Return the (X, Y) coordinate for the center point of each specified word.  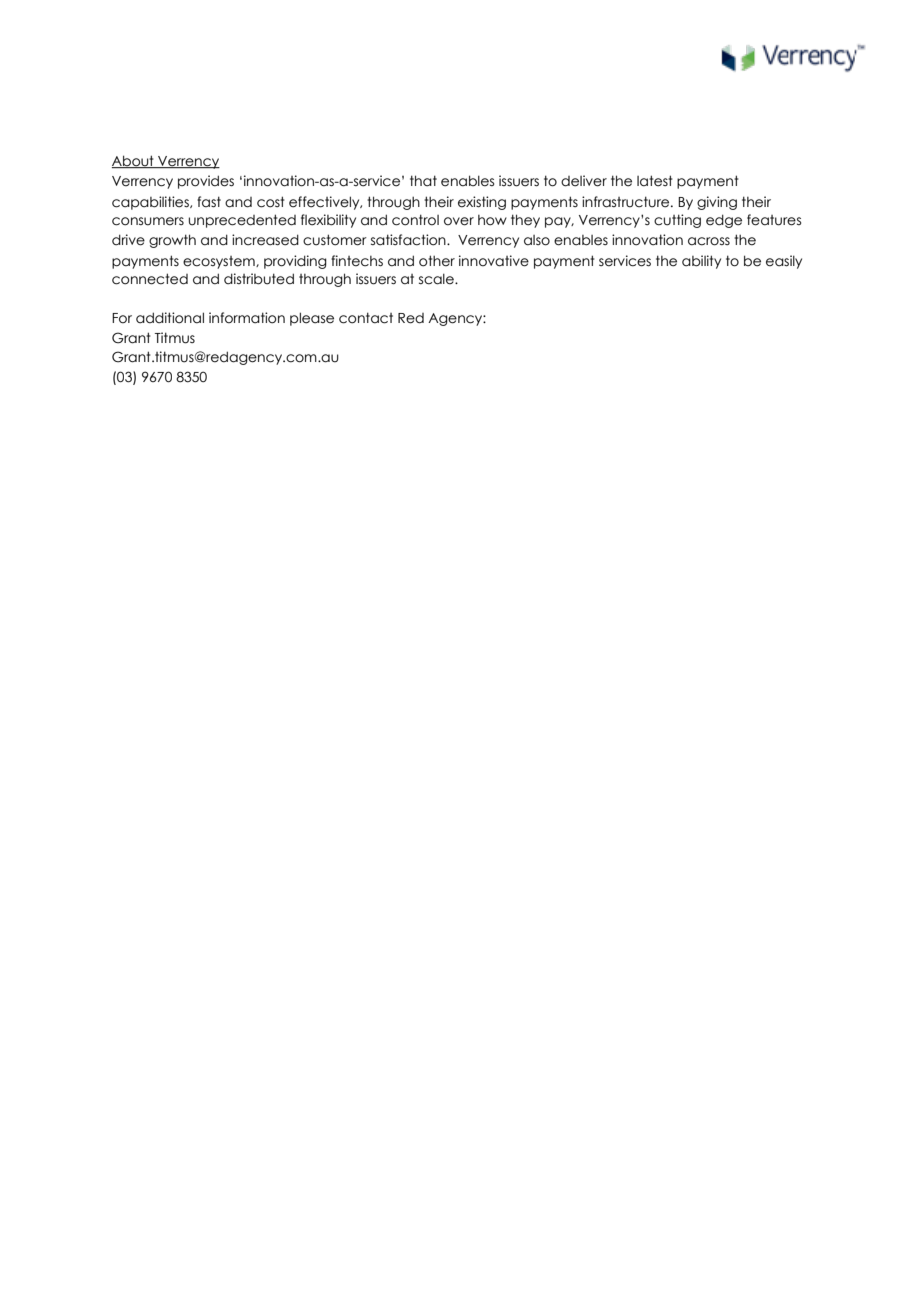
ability (701, 262)
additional (170, 318)
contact (366, 318)
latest (655, 181)
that (423, 181)
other (437, 261)
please (312, 319)
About (134, 161)
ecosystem (220, 262)
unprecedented (242, 221)
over (459, 221)
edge (724, 221)
